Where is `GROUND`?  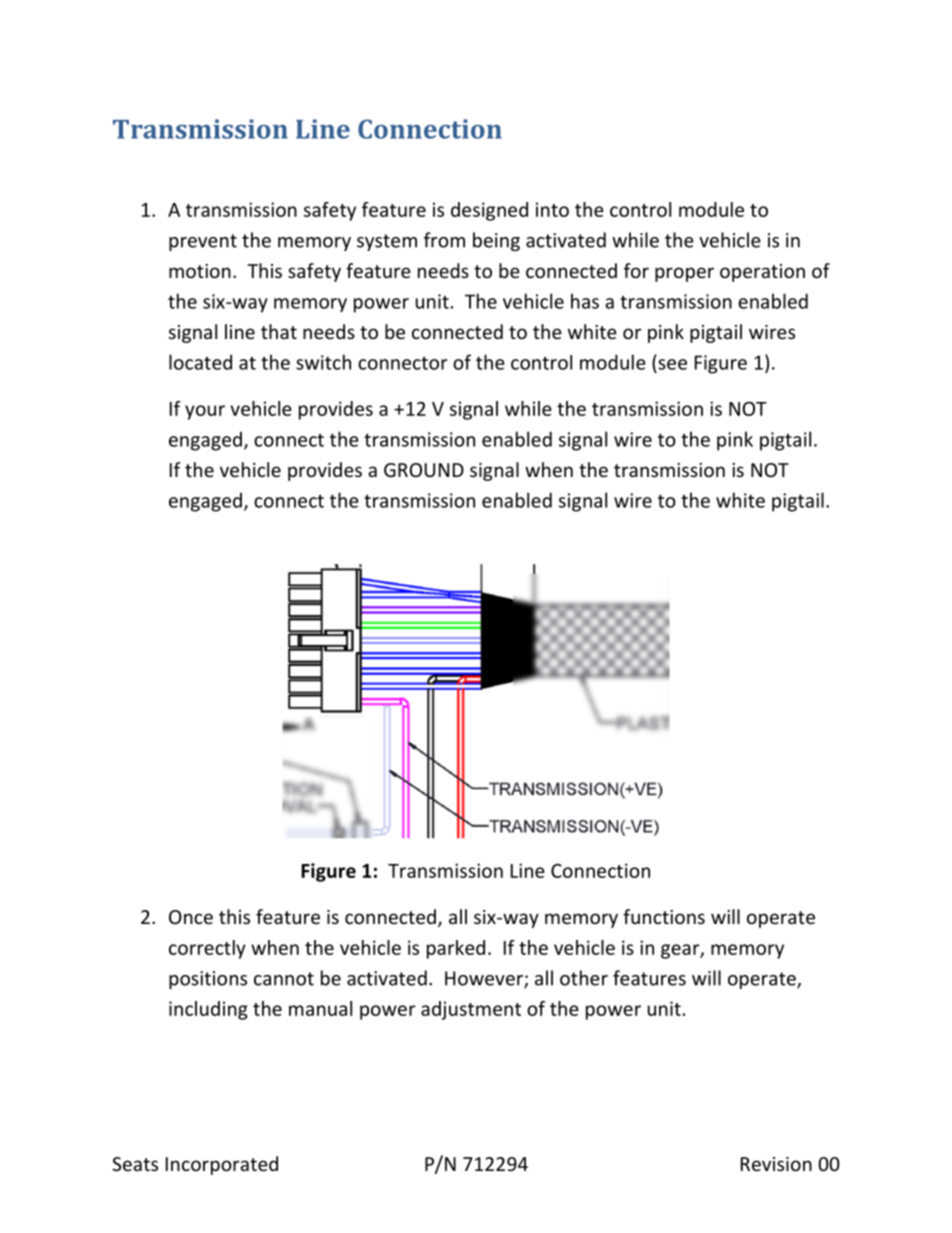
GROUND is located at coordinates (424, 470).
